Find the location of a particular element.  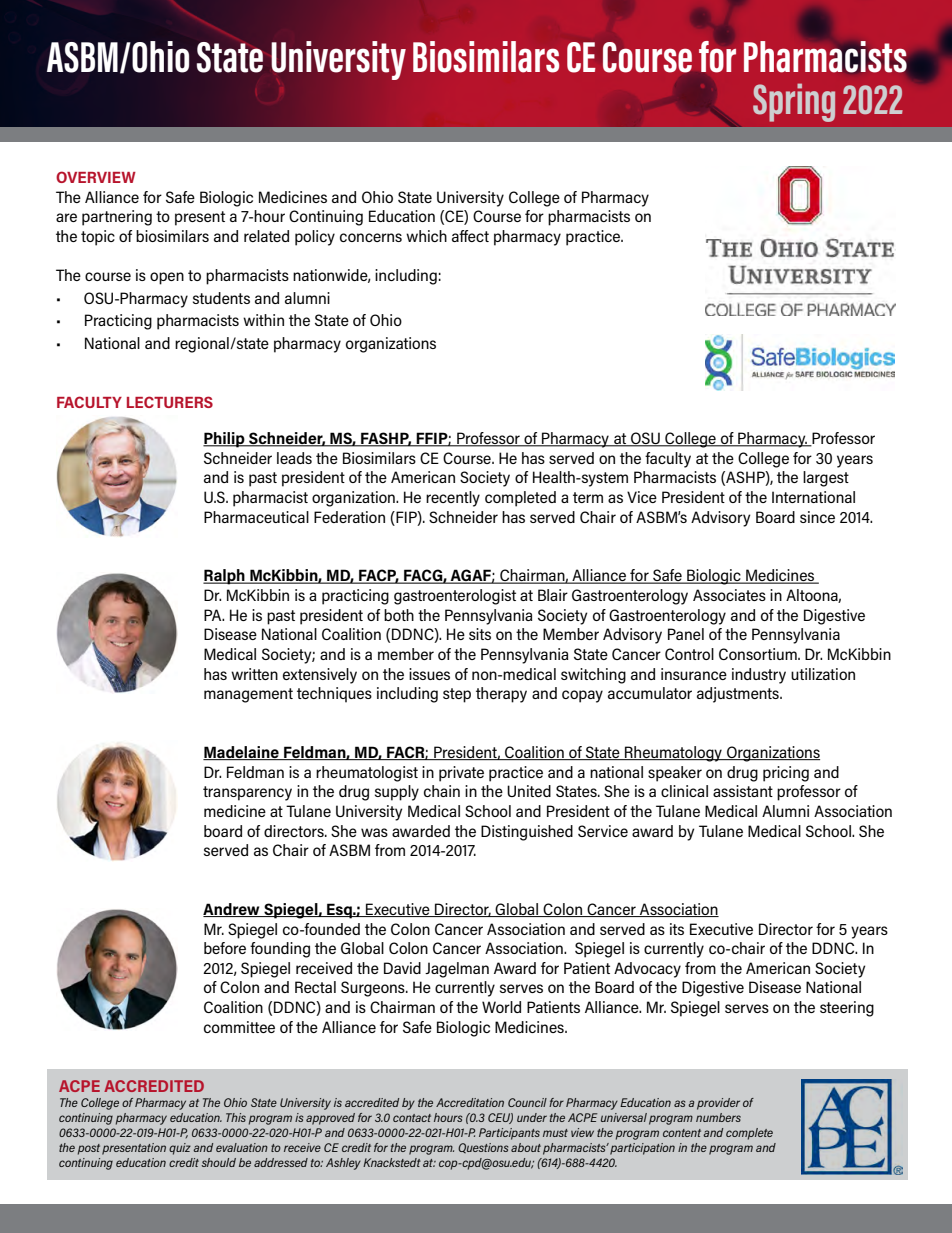

Consortium is located at coordinates (759, 654).
